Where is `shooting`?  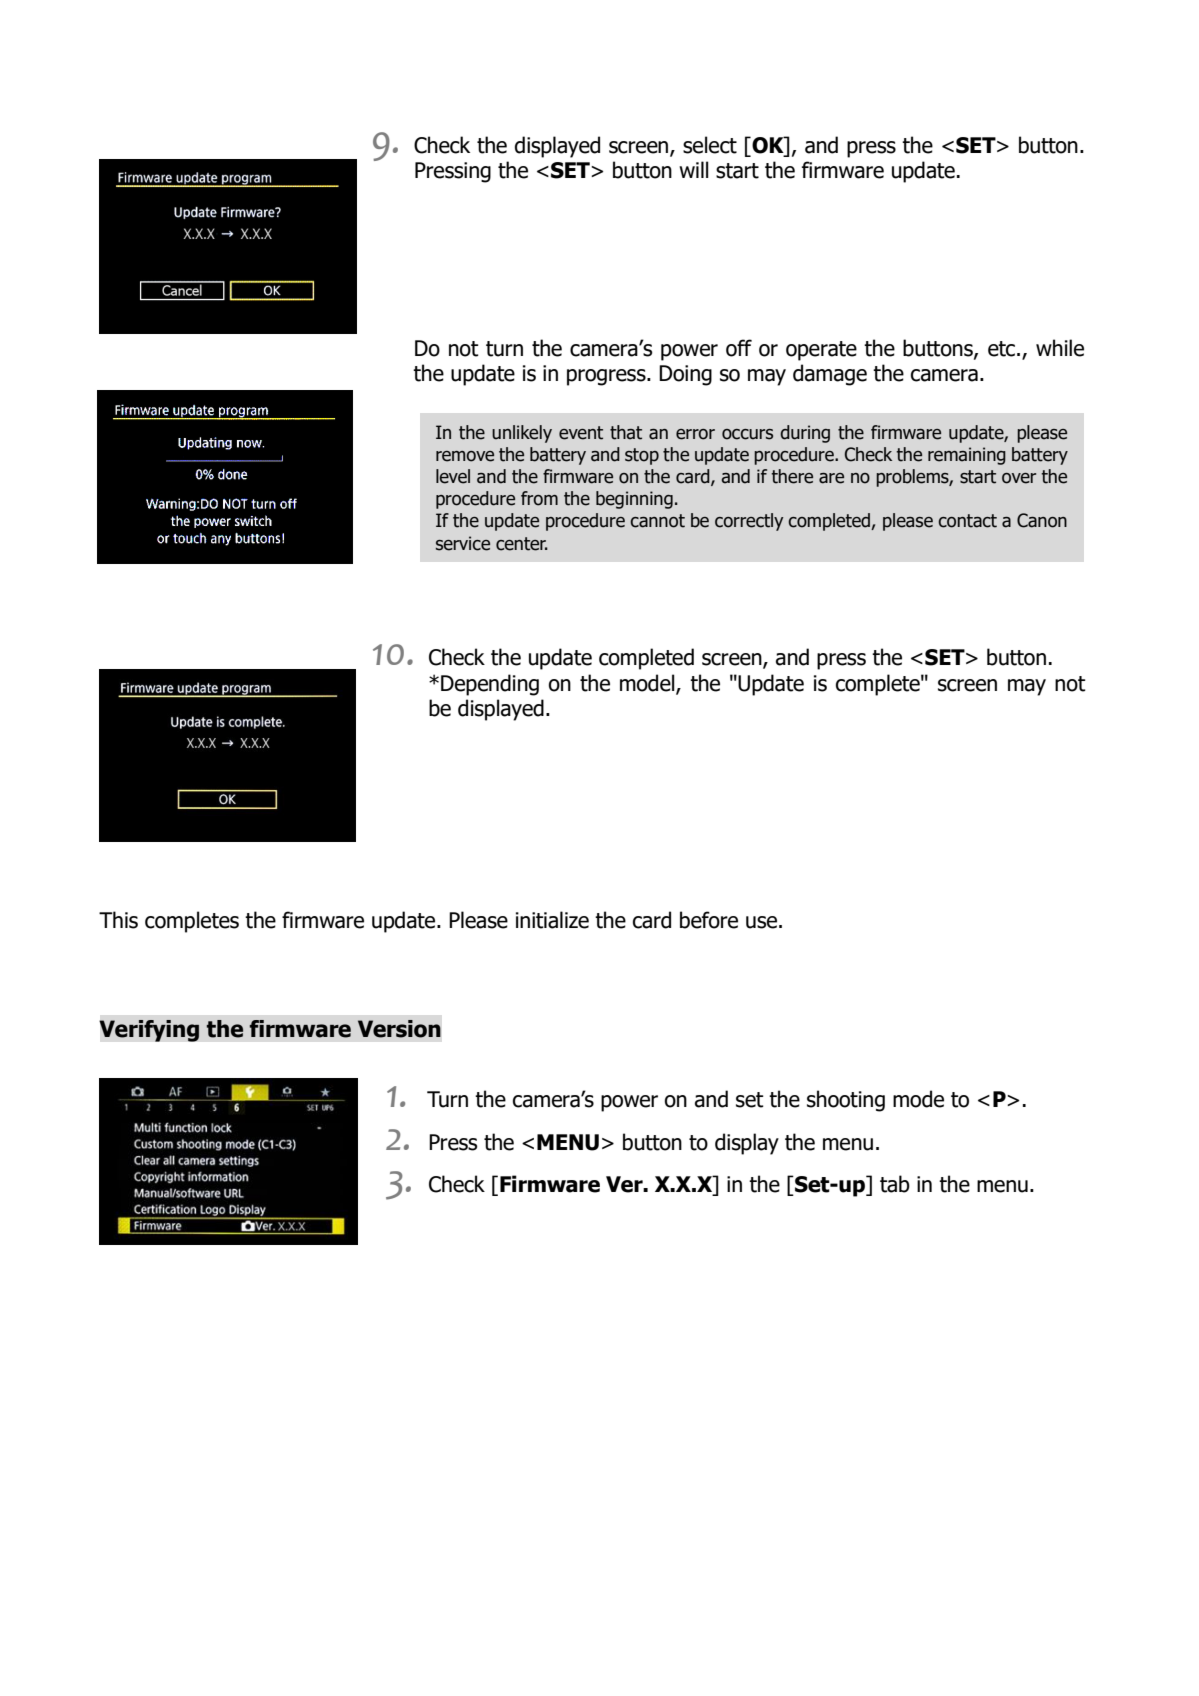 shooting is located at coordinates (846, 1101).
